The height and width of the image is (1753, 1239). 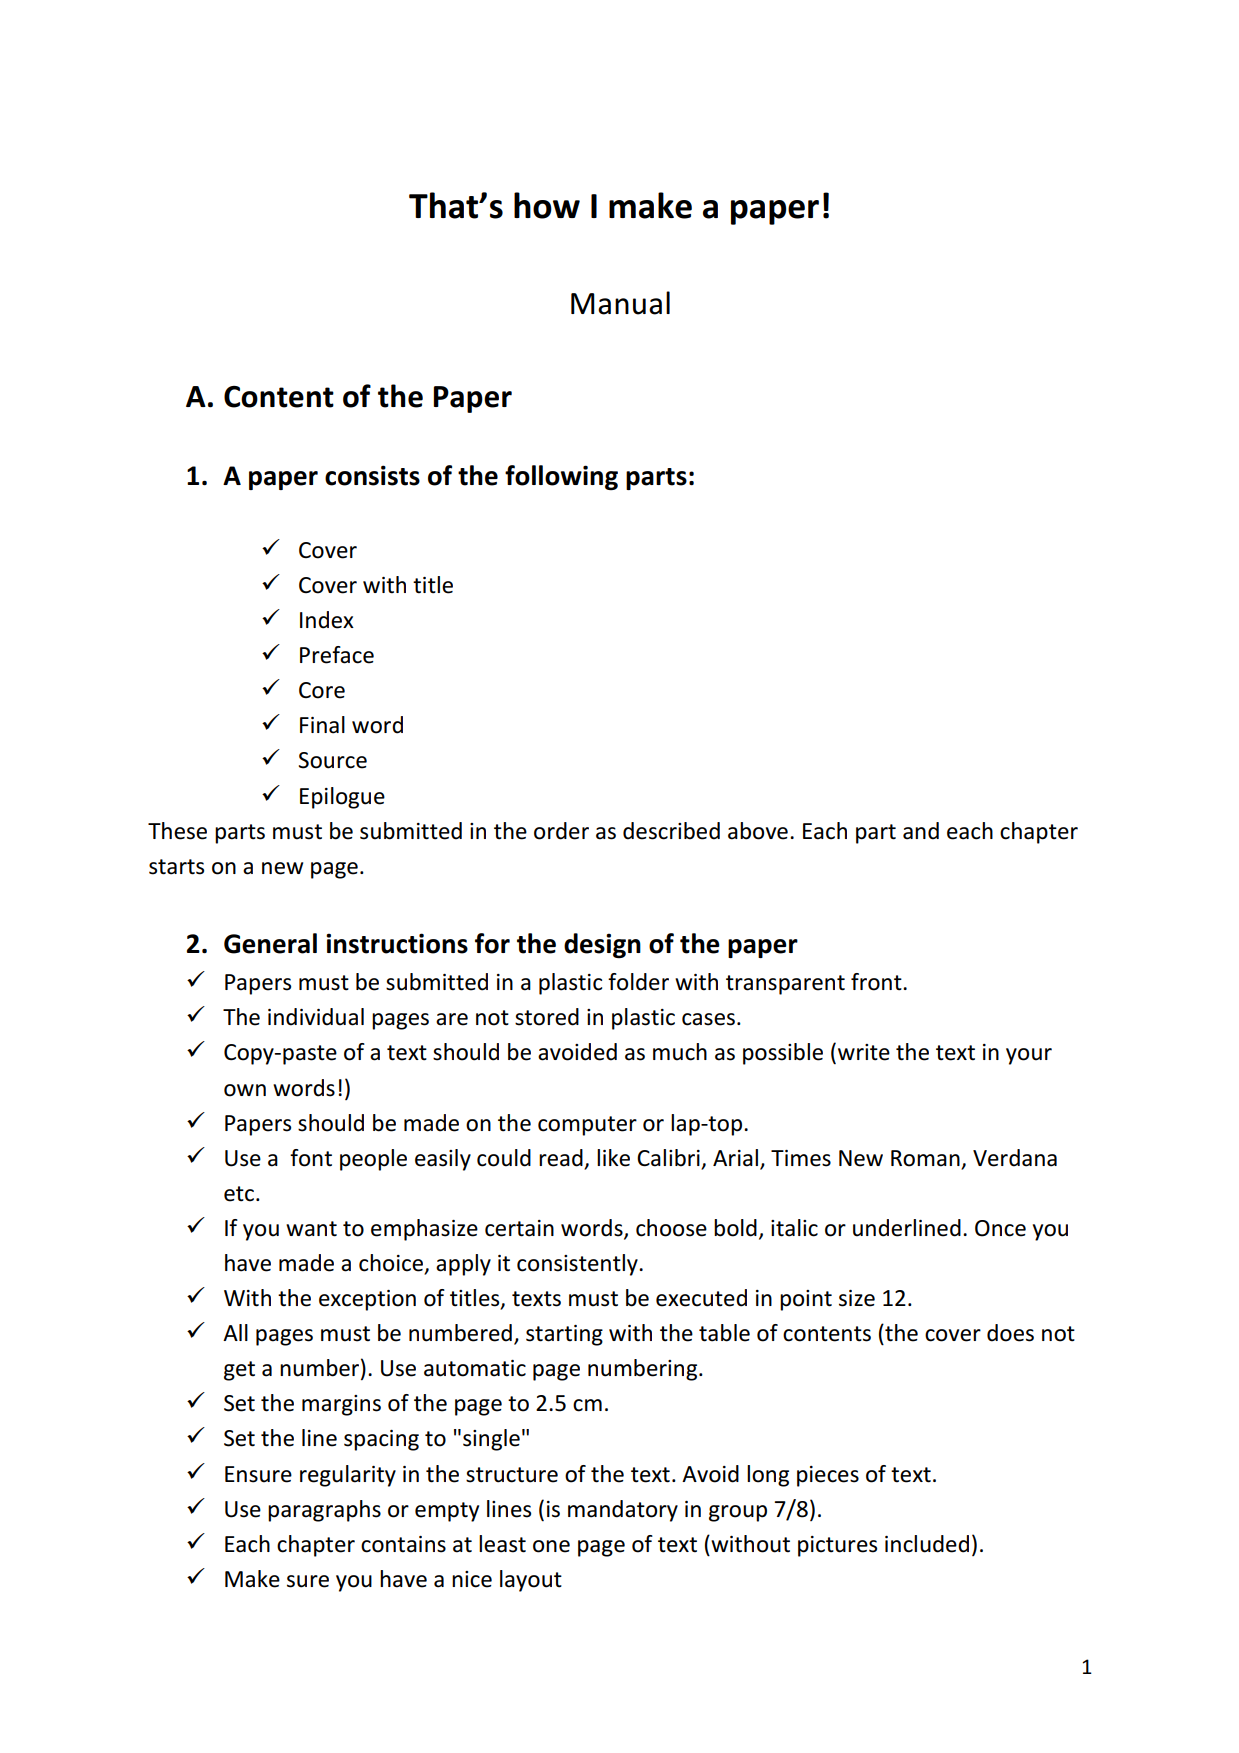 I want to click on included, so click(x=927, y=1544).
